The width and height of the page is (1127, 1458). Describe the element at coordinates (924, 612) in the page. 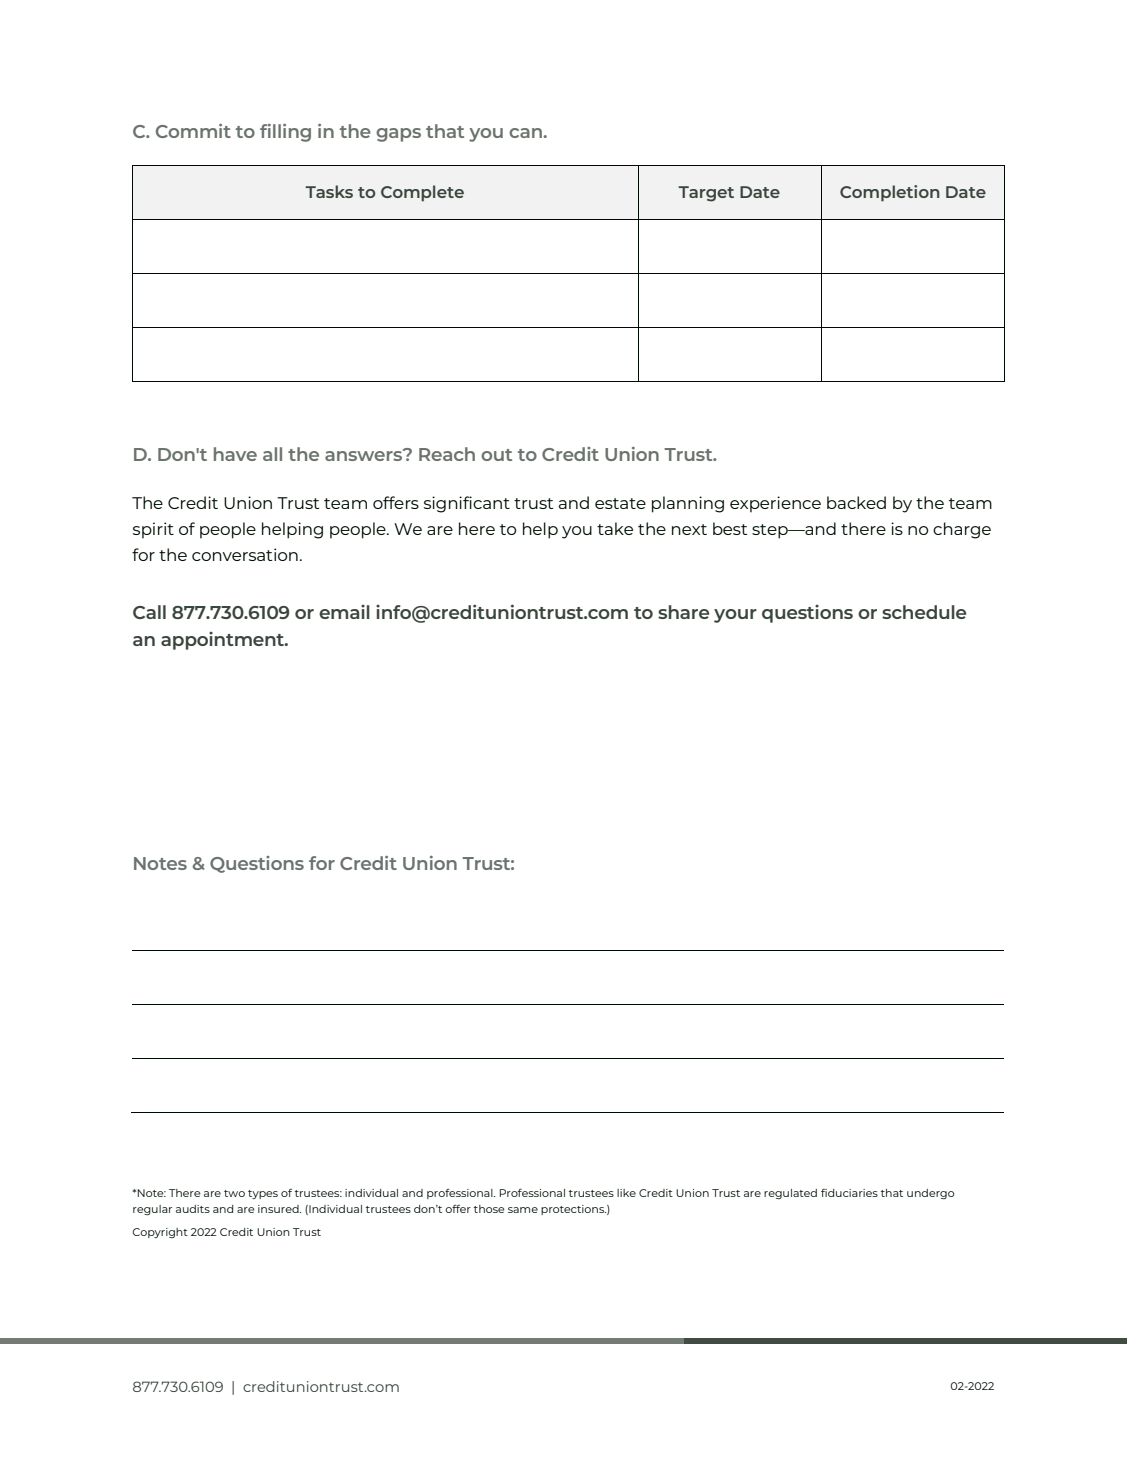

I see `schedule` at that location.
